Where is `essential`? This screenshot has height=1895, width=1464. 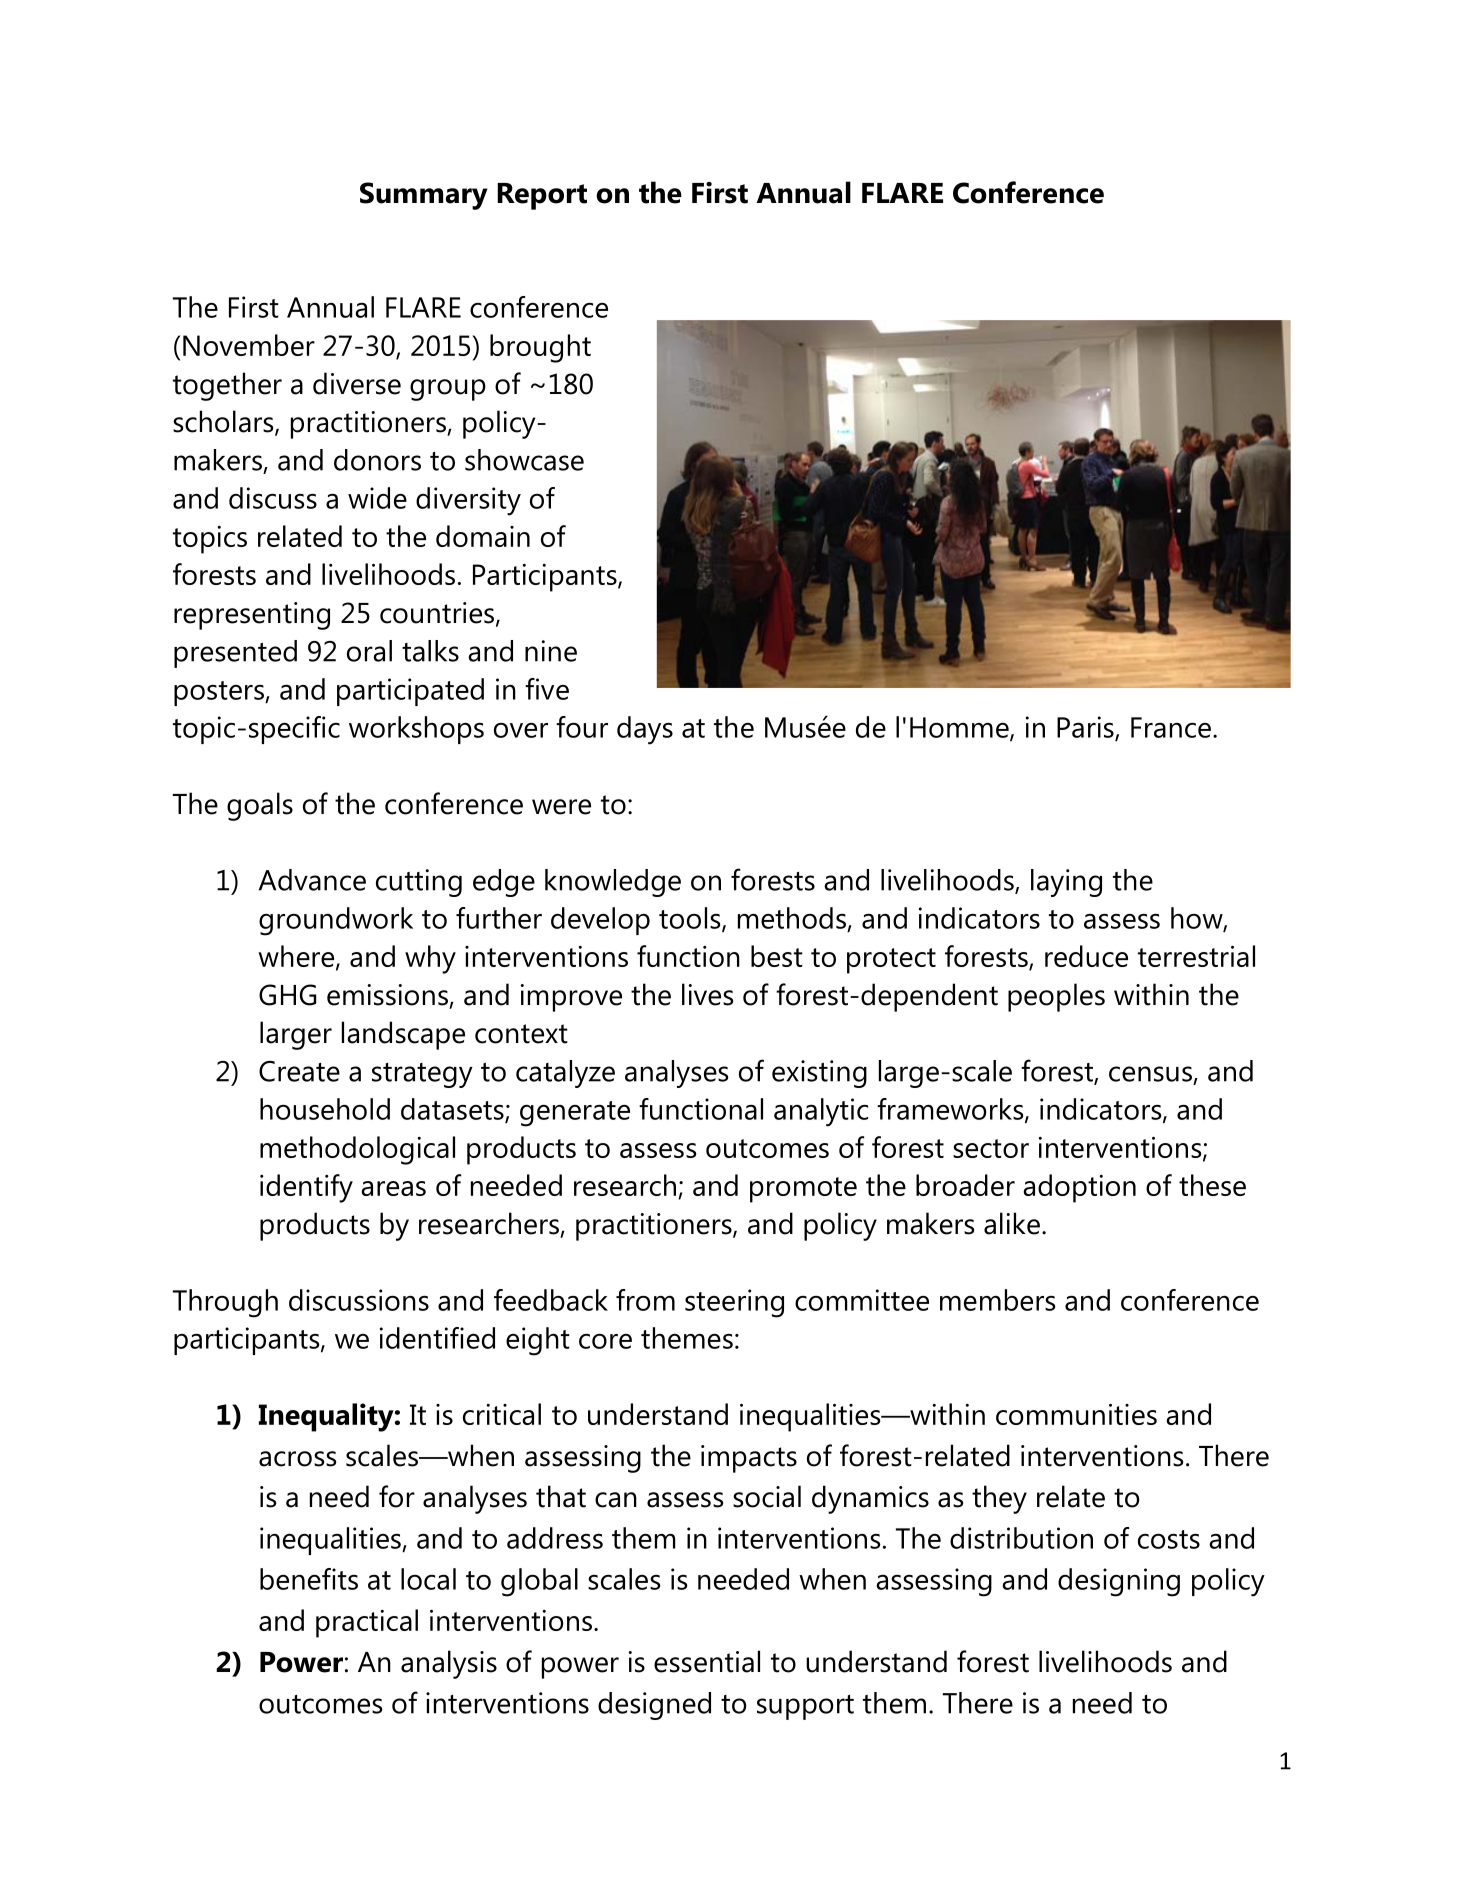 essential is located at coordinates (707, 1661).
